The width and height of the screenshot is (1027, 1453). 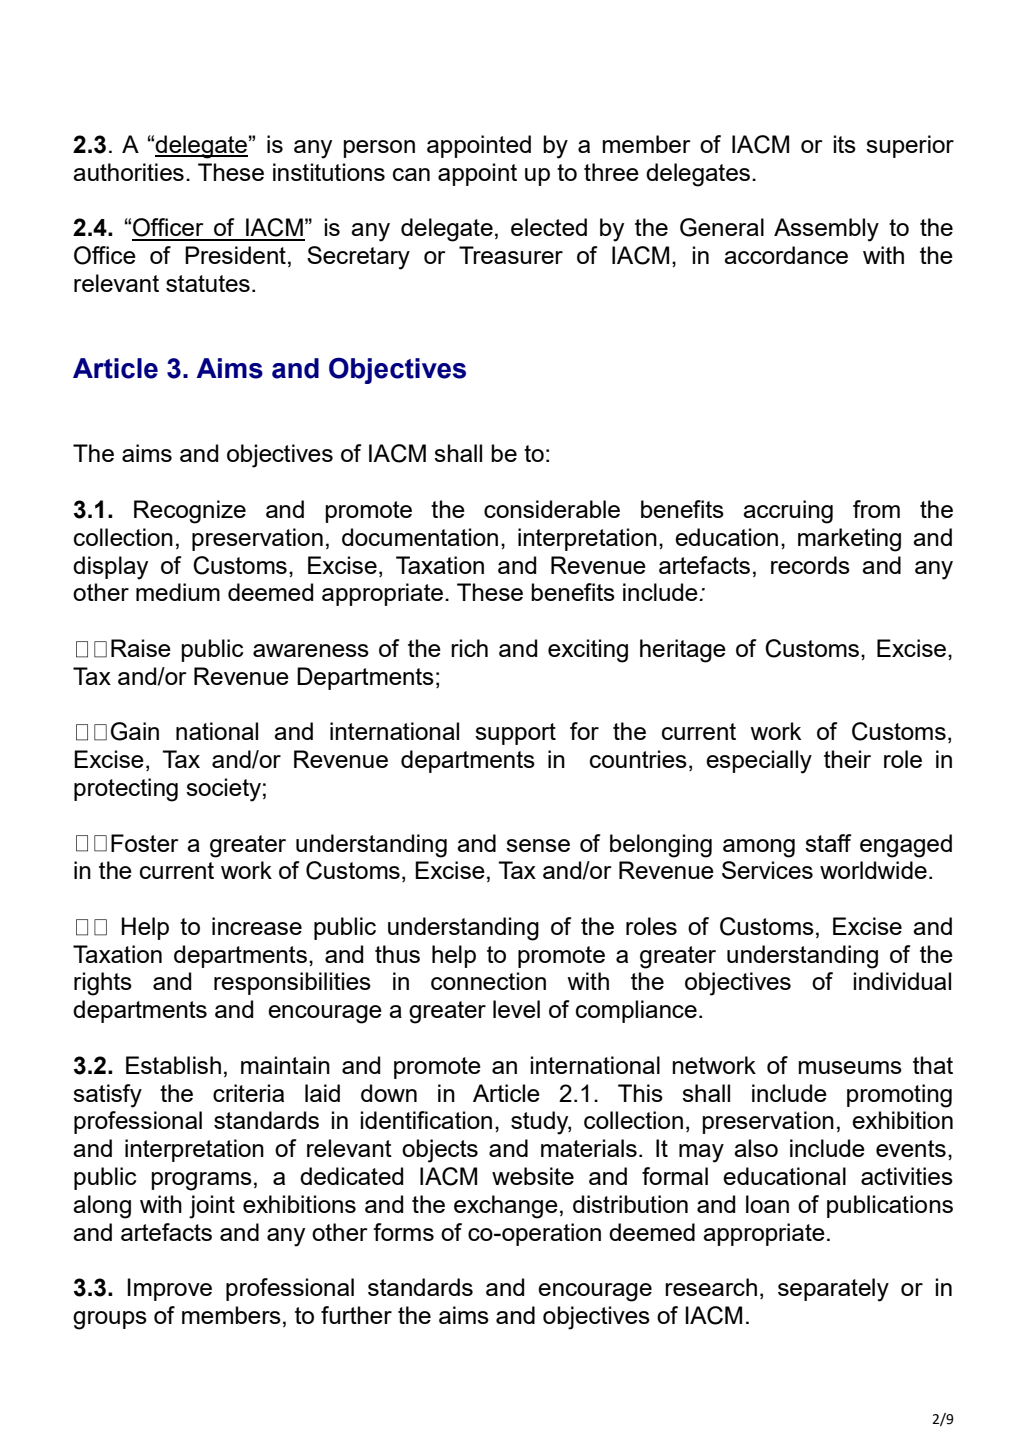 I want to click on Assembly, so click(x=826, y=230).
